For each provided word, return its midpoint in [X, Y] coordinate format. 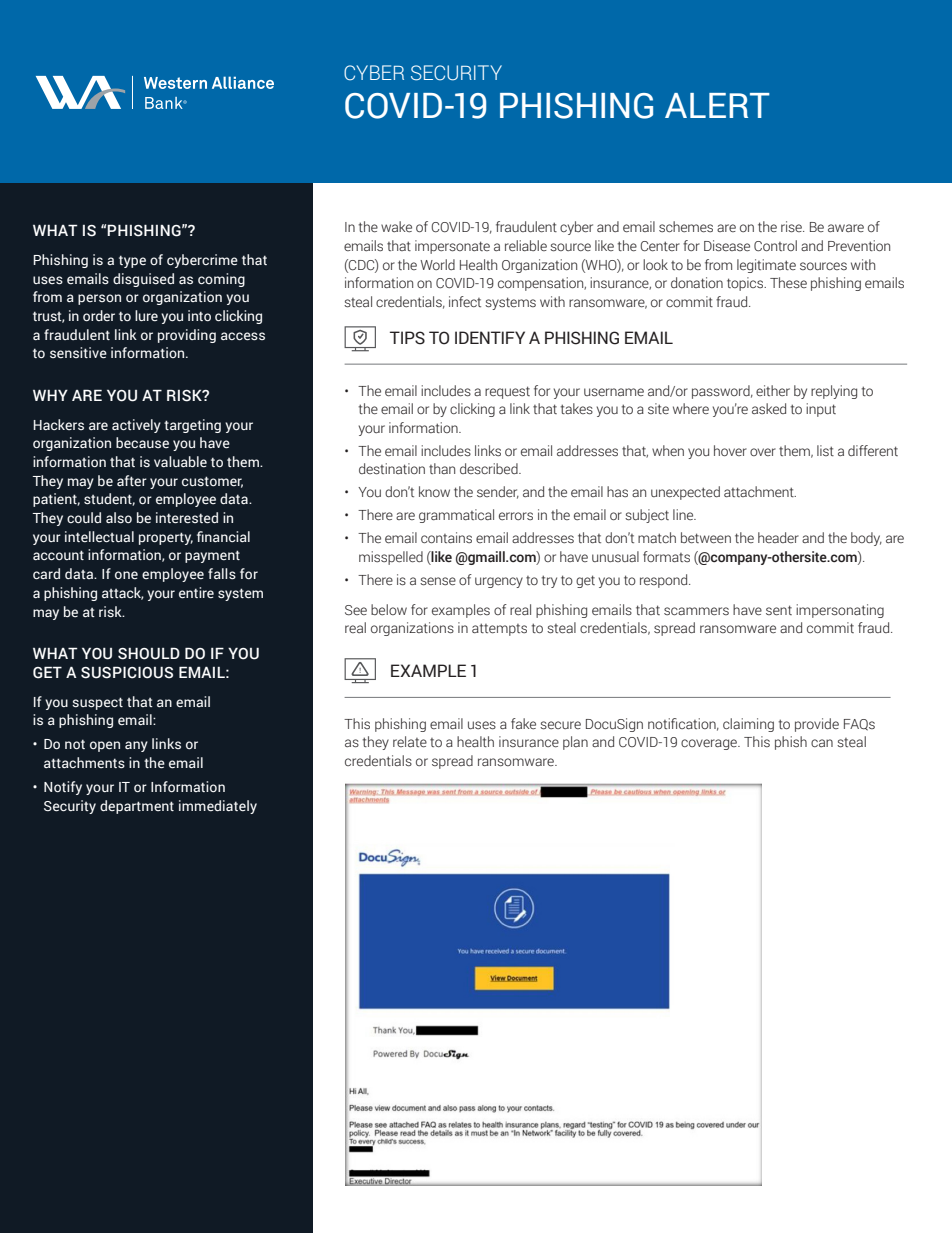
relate [410, 742]
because [142, 442]
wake [396, 226]
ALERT [717, 105]
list [825, 450]
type [132, 261]
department [137, 807]
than [442, 468]
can [822, 743]
